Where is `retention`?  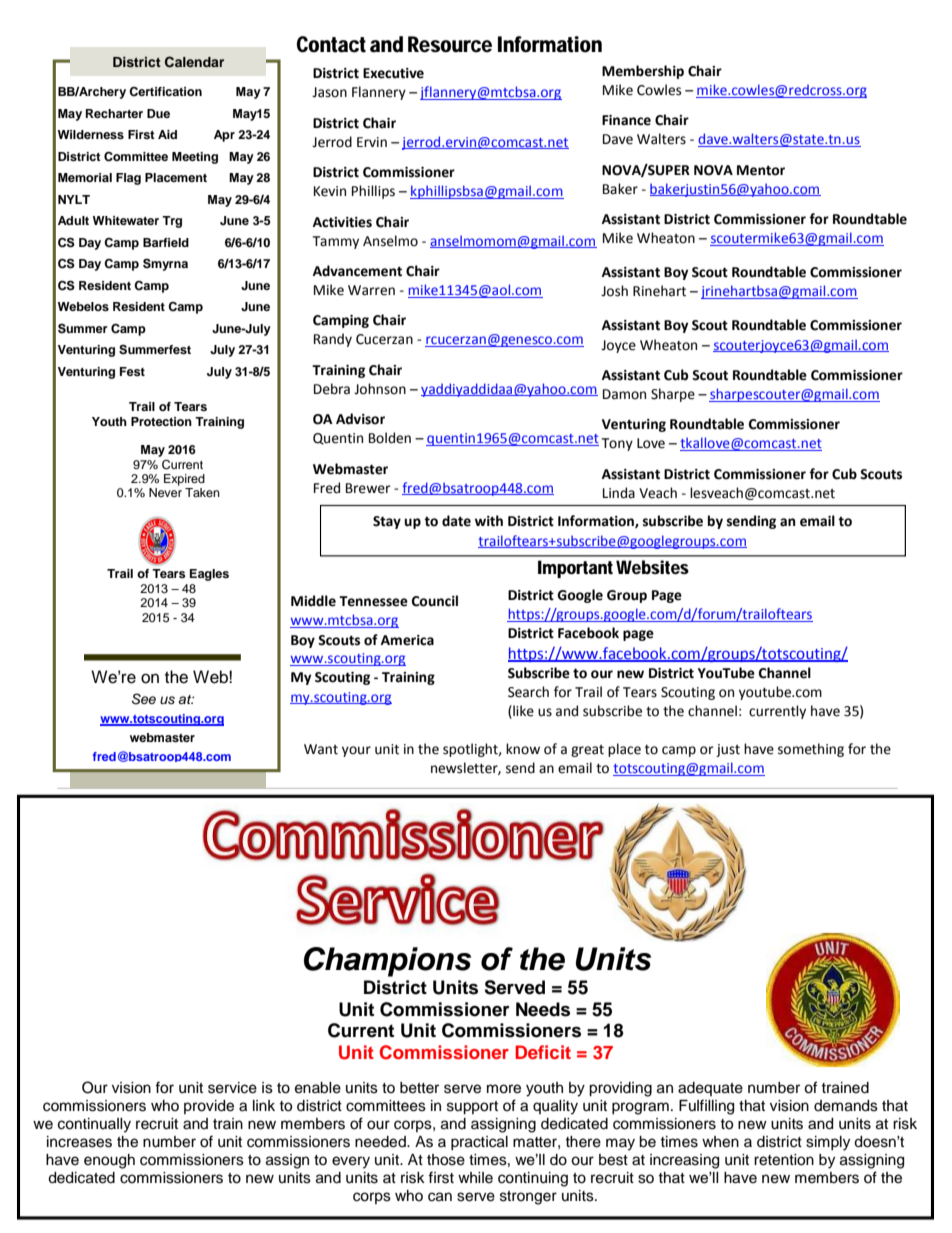
retention is located at coordinates (784, 1160).
